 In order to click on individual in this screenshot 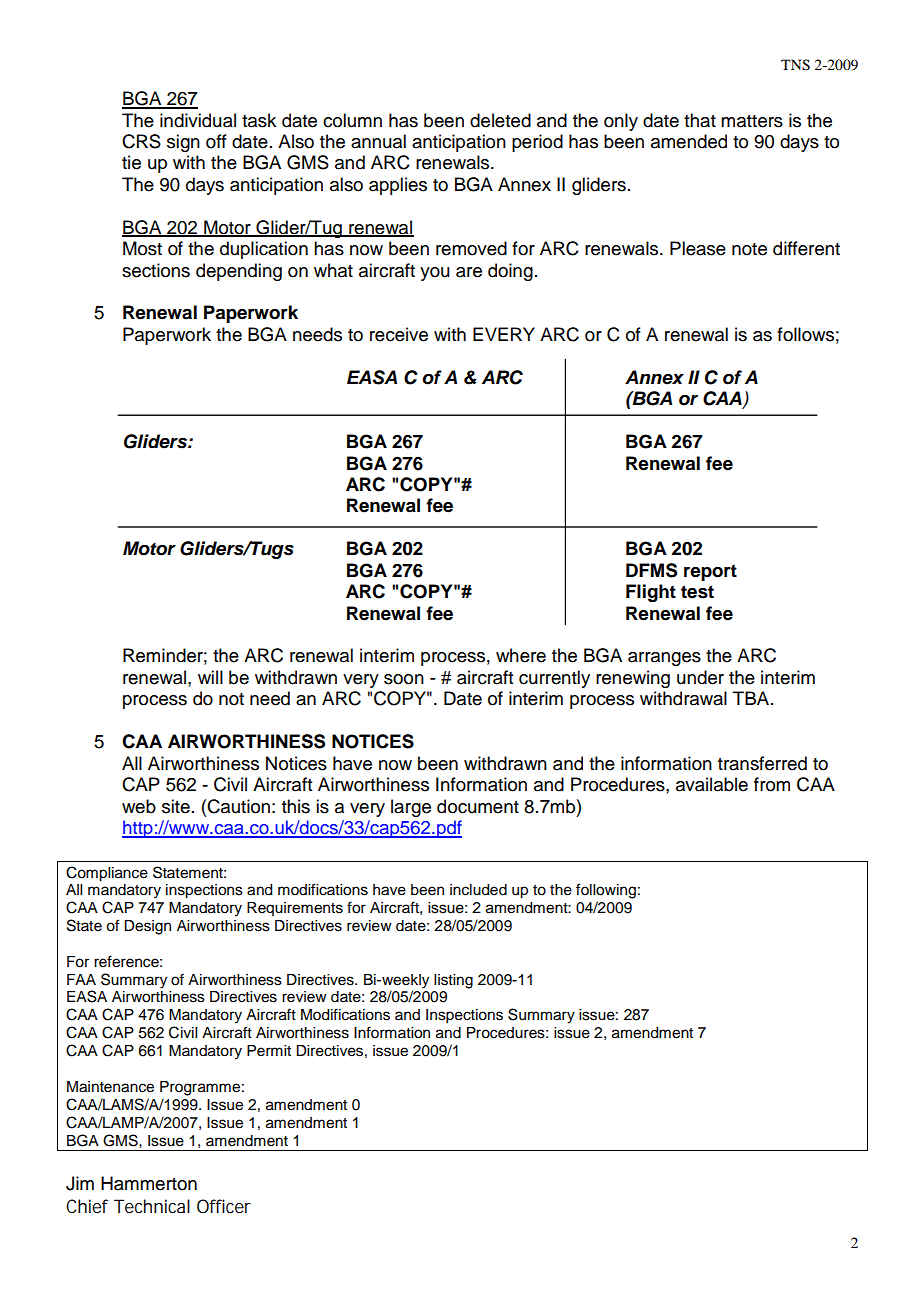, I will do `click(198, 120)`.
